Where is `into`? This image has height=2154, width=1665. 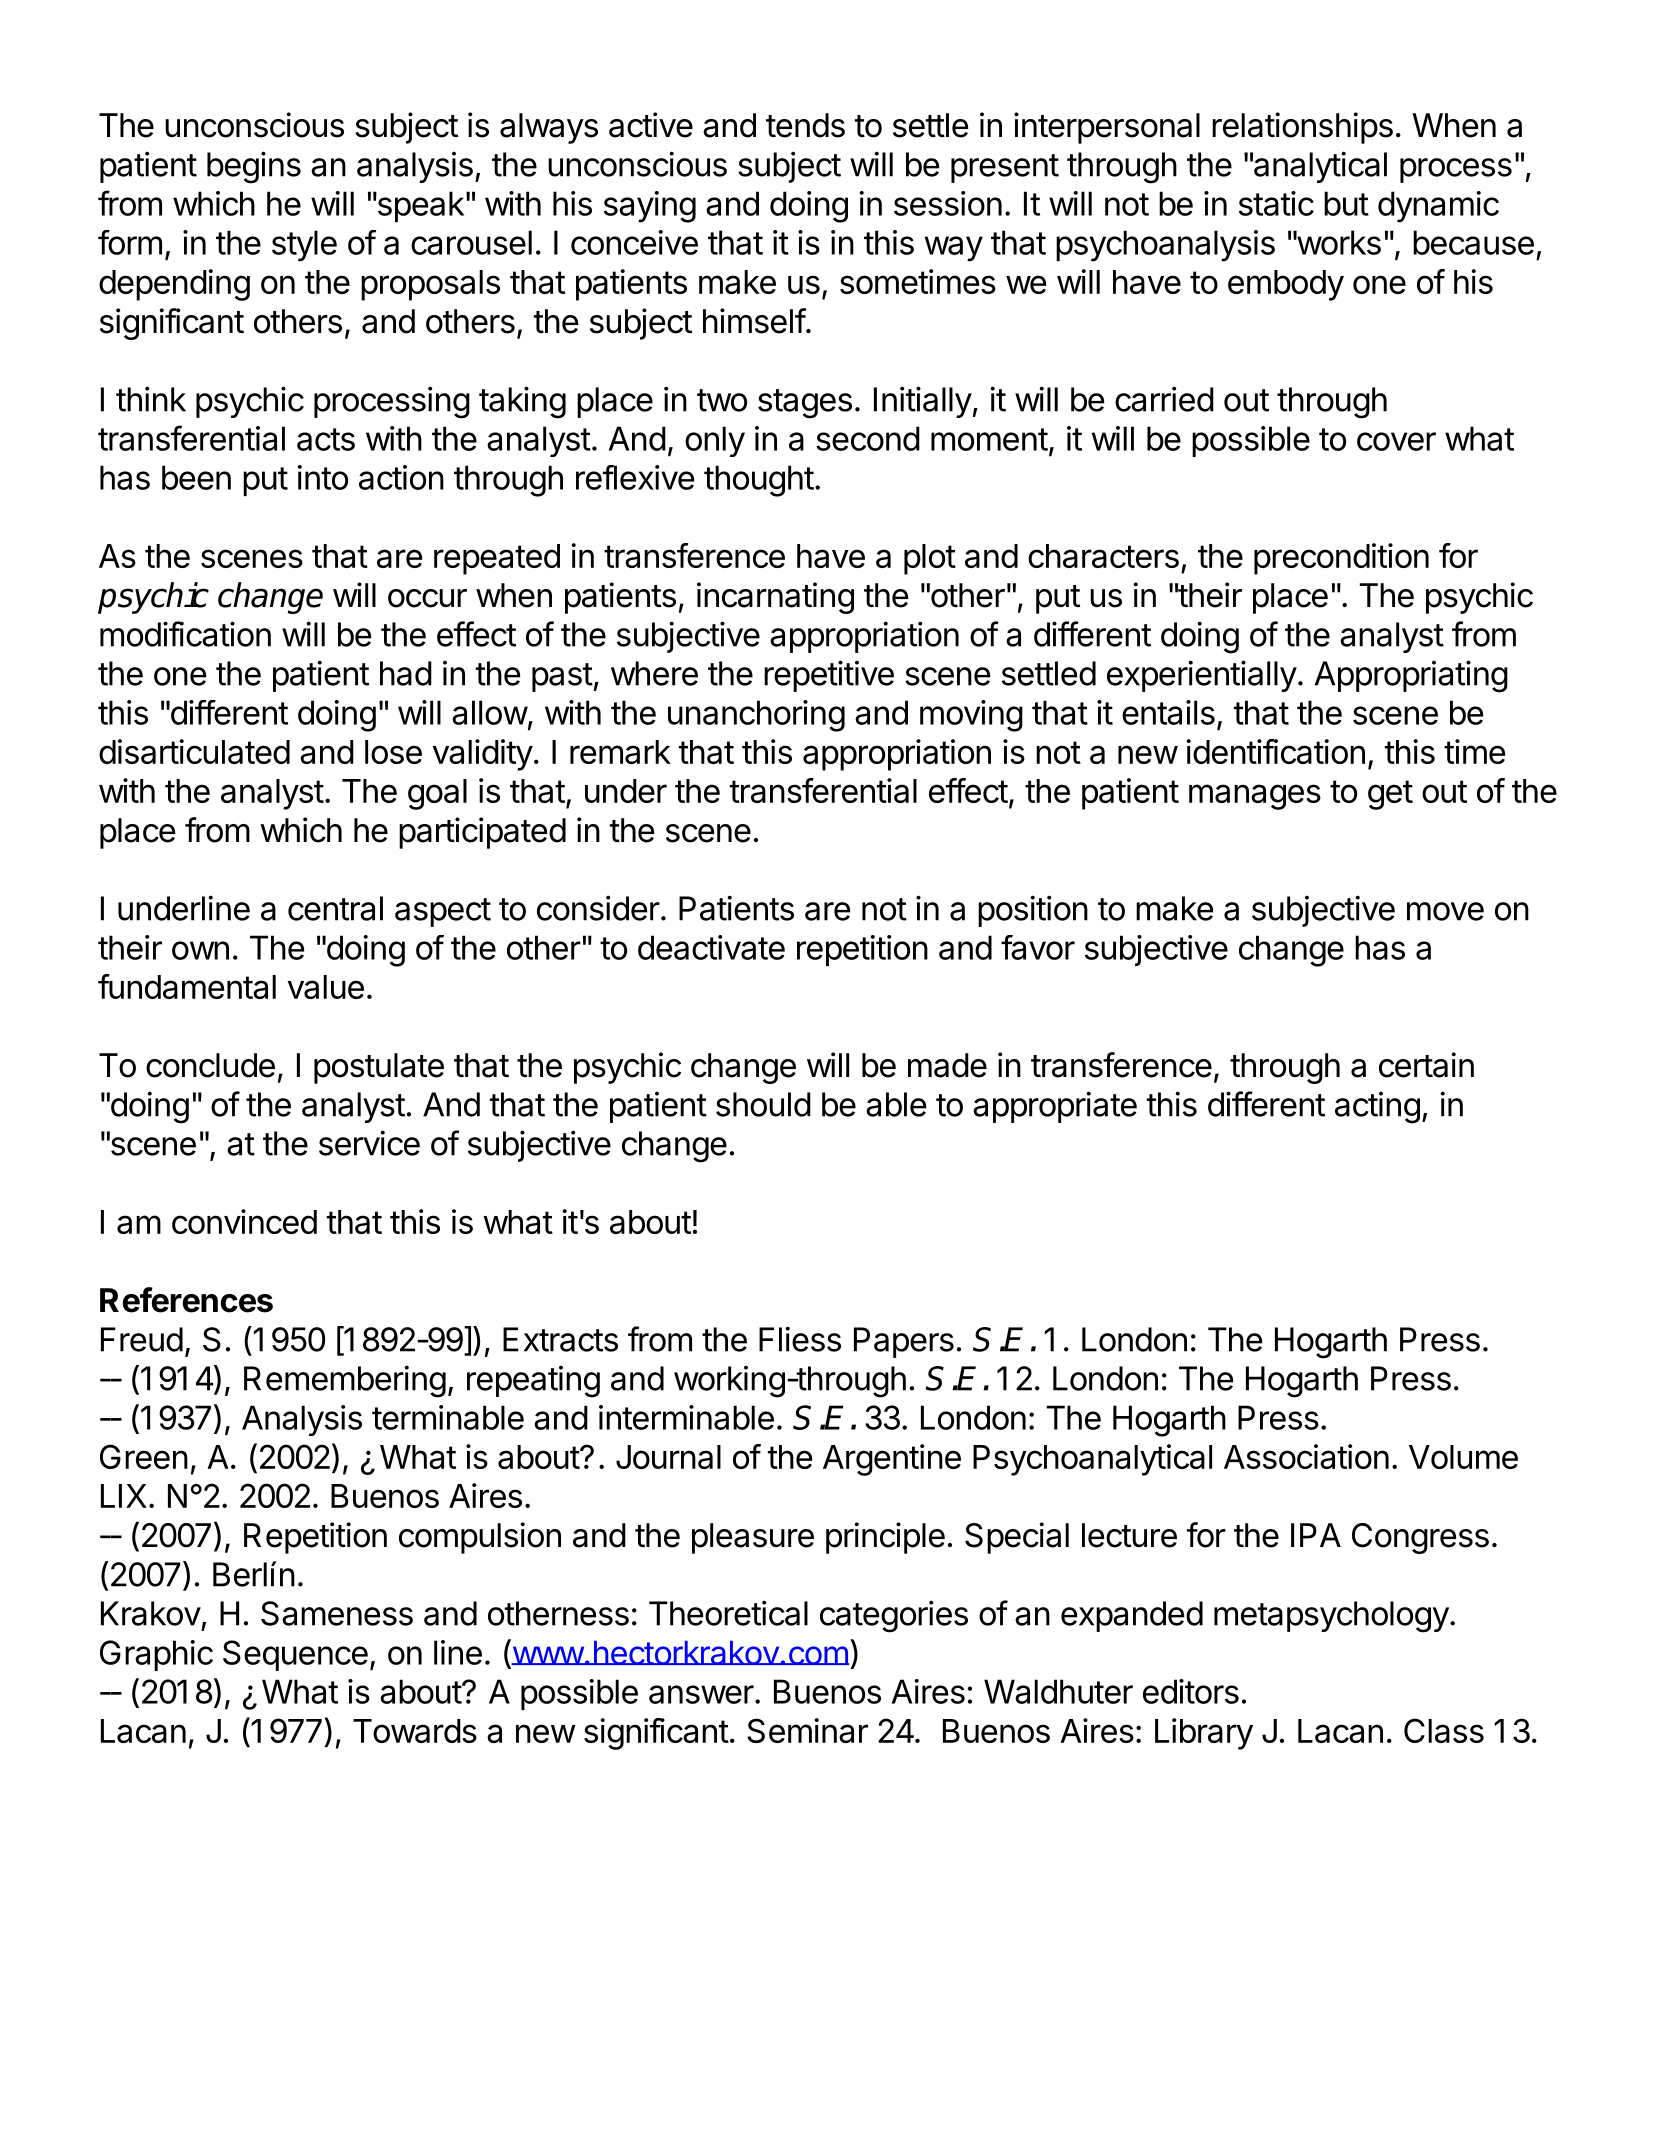 into is located at coordinates (322, 477).
